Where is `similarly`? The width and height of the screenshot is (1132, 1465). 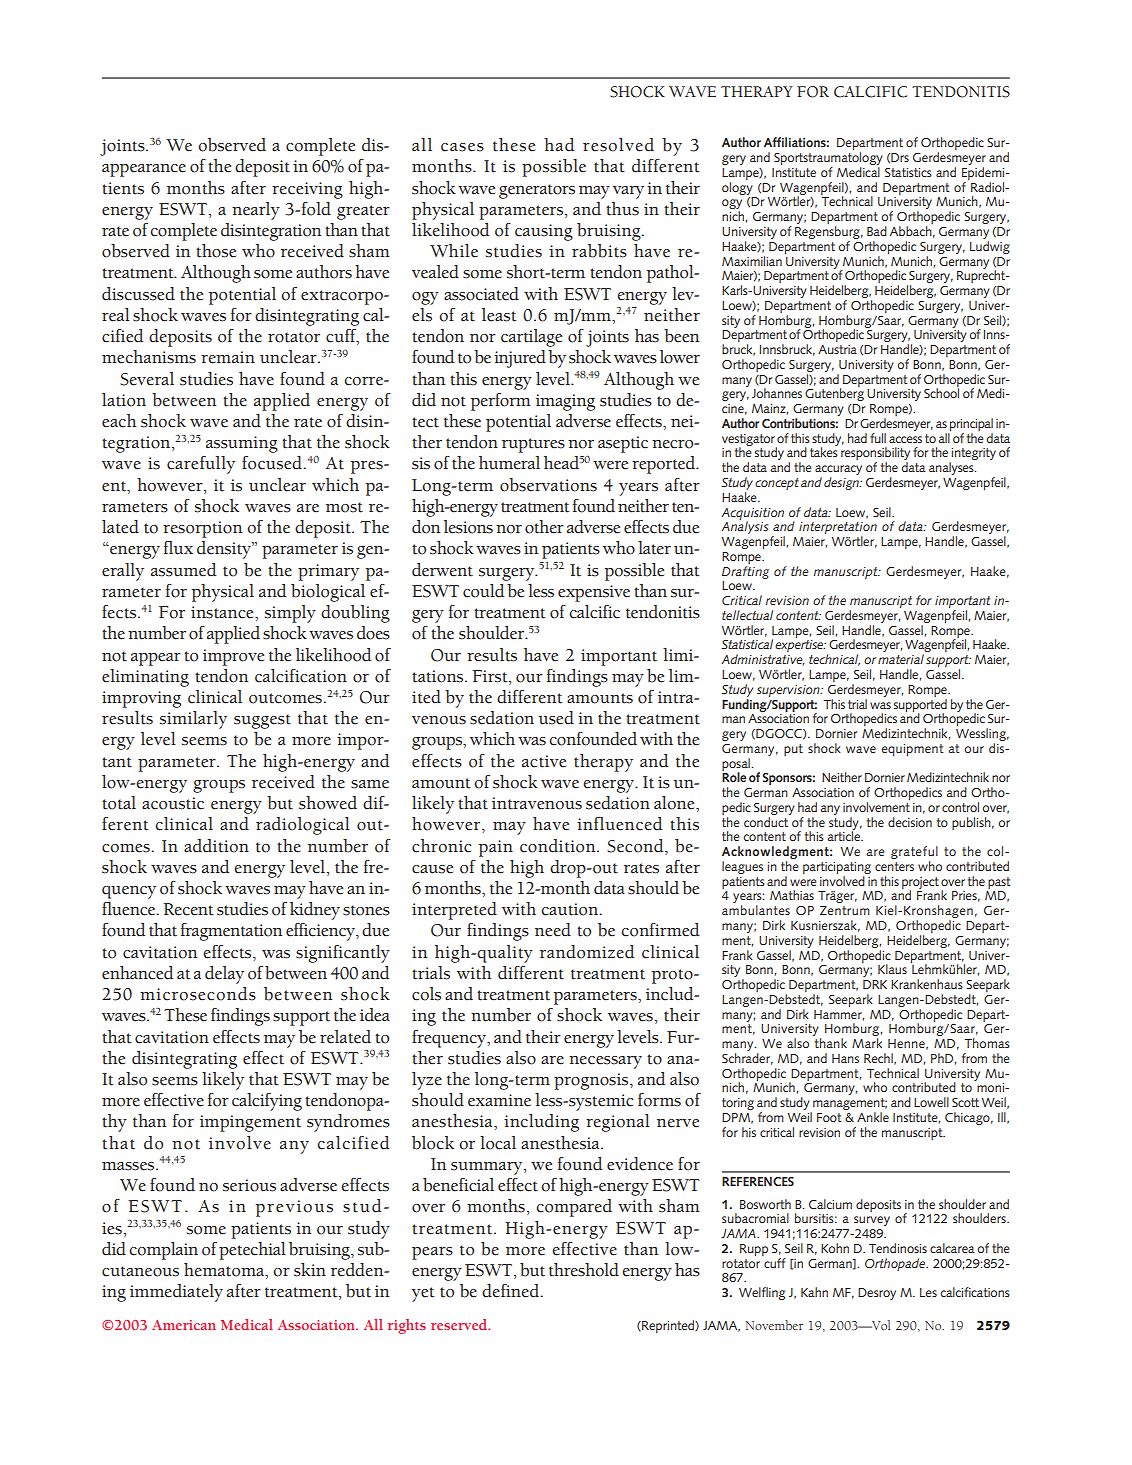 similarly is located at coordinates (193, 720).
